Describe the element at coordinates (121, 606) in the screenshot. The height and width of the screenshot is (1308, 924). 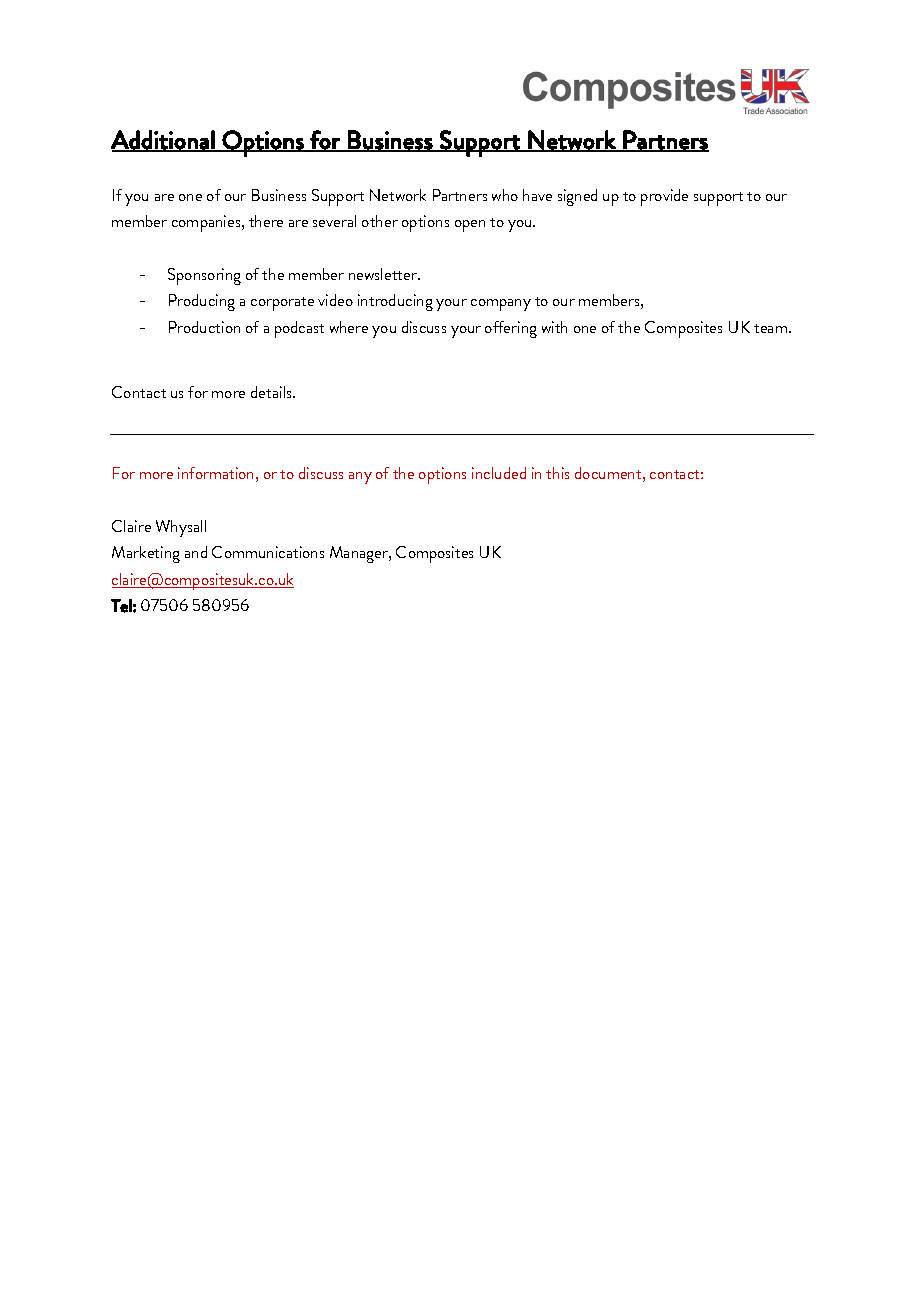
I see `Tel` at that location.
